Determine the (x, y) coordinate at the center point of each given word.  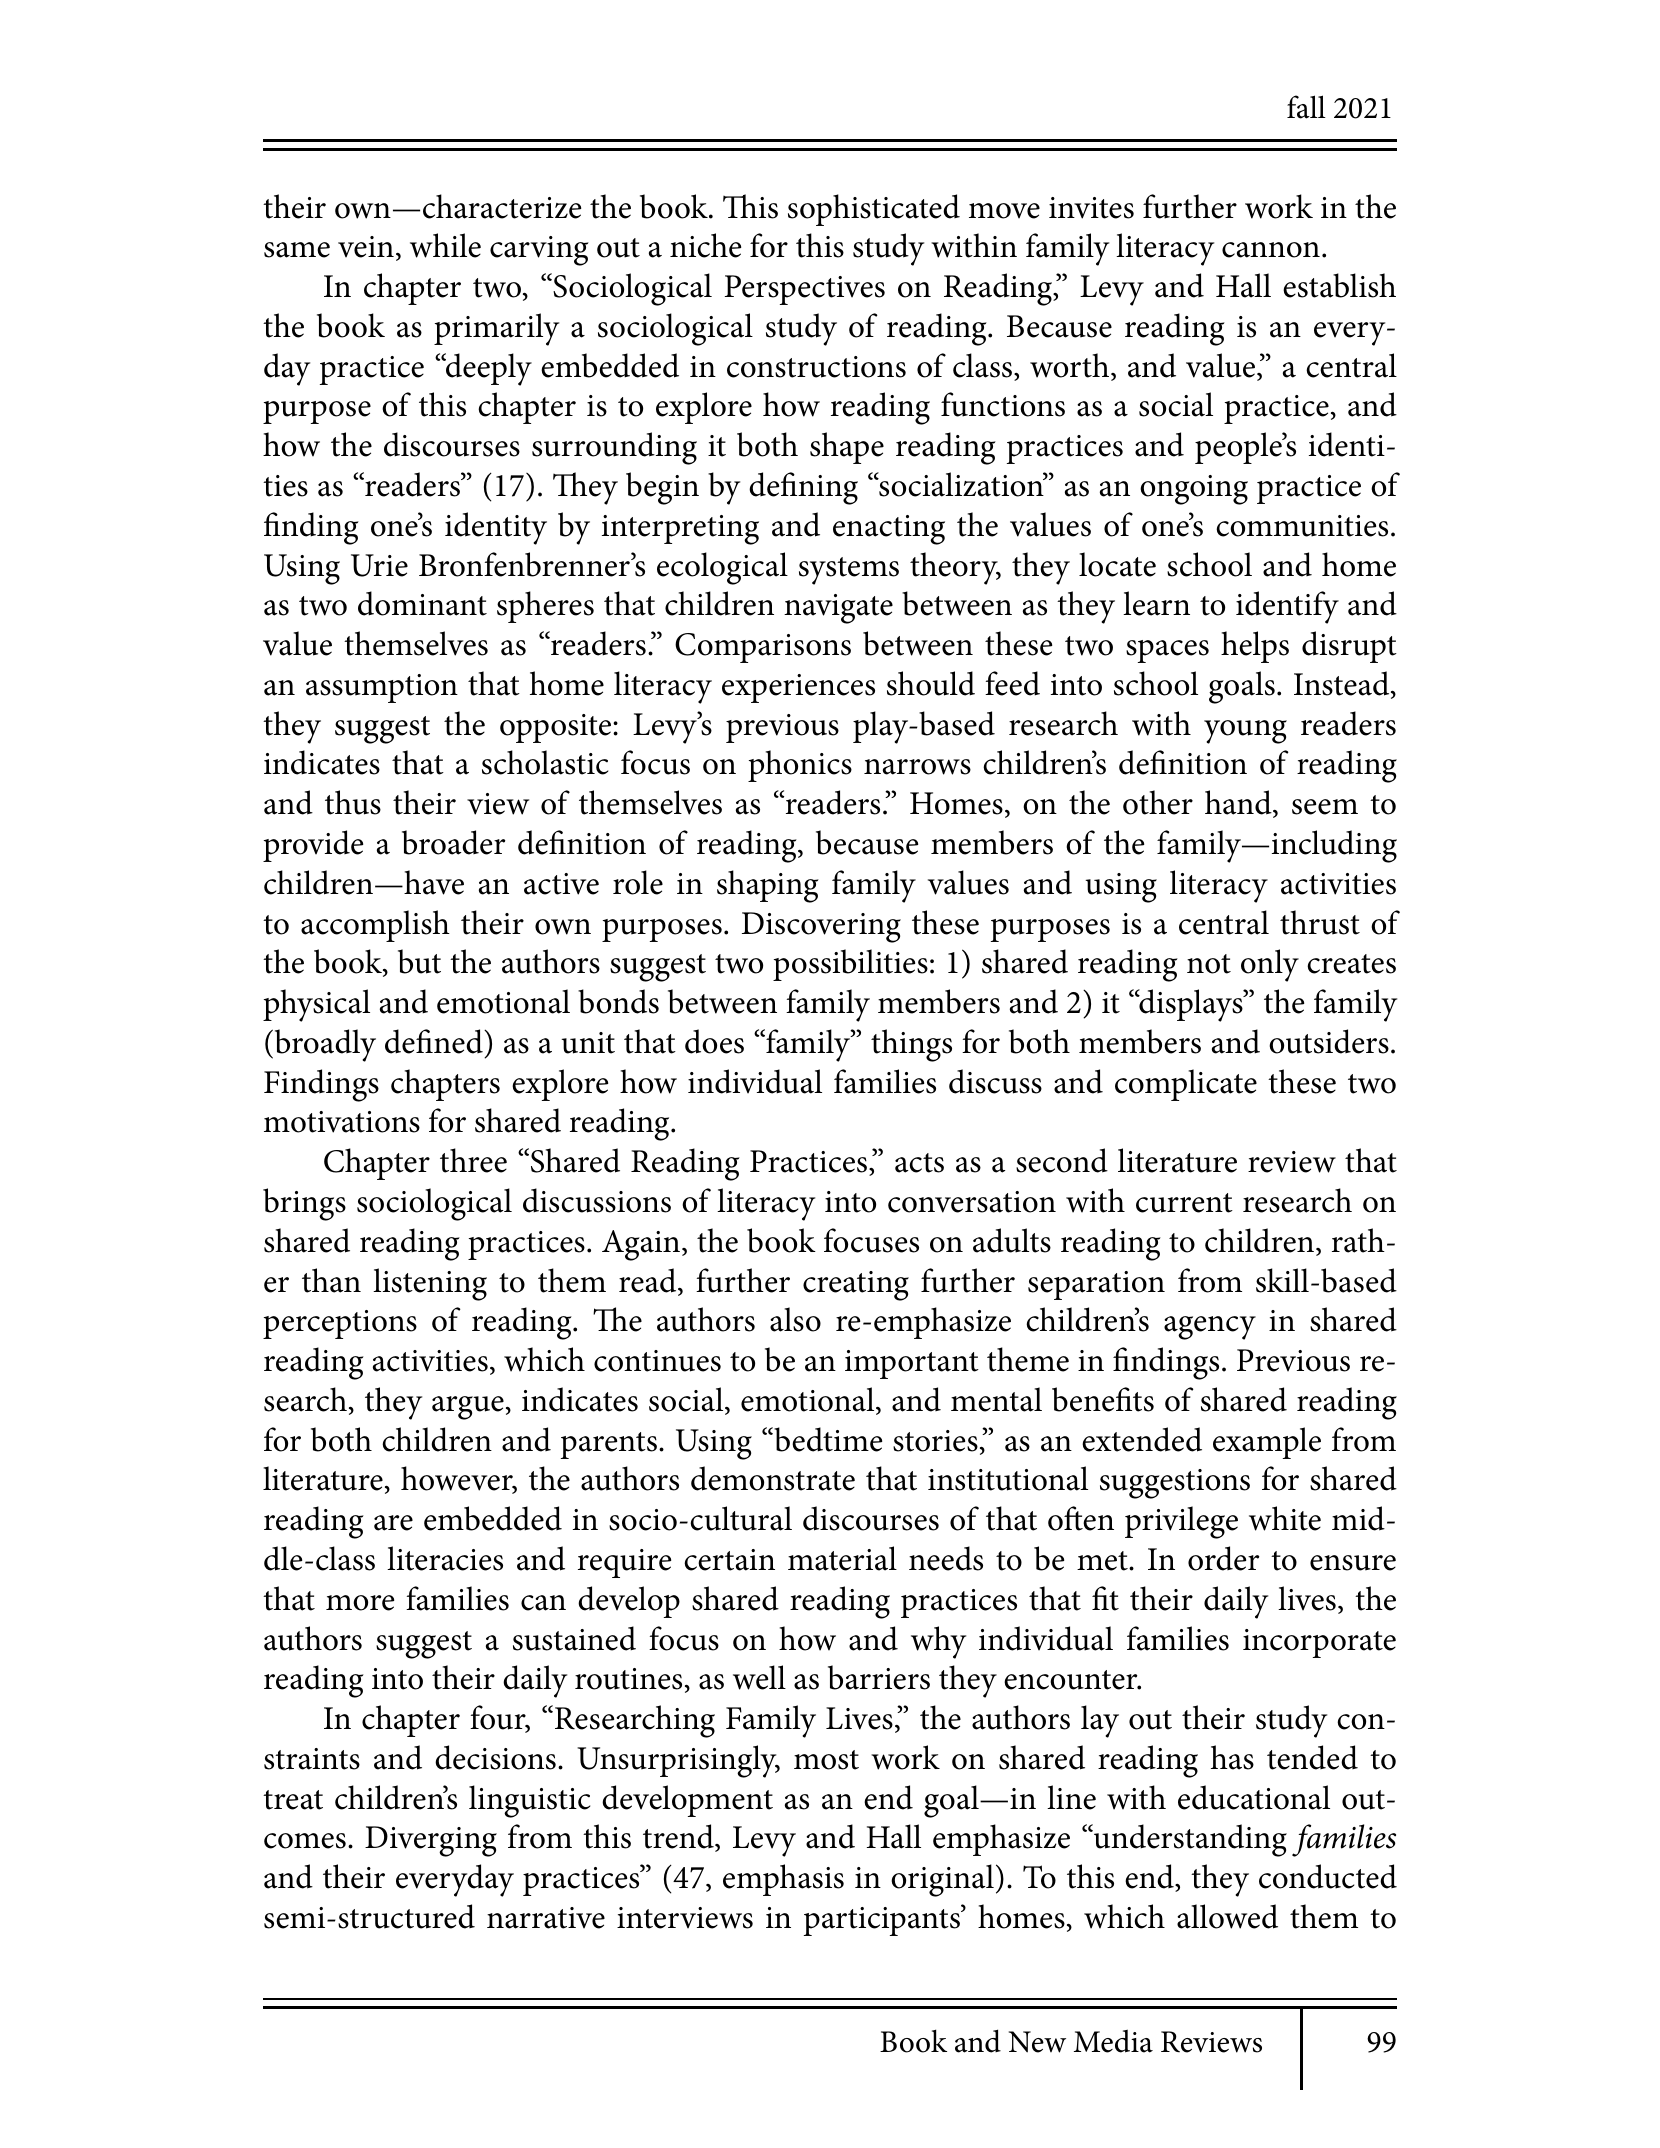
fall (1306, 107)
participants (883, 1920)
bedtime (827, 1439)
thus (353, 802)
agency (1210, 1328)
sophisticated (874, 210)
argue (468, 1408)
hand (1239, 804)
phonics (800, 766)
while (445, 245)
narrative (546, 1918)
